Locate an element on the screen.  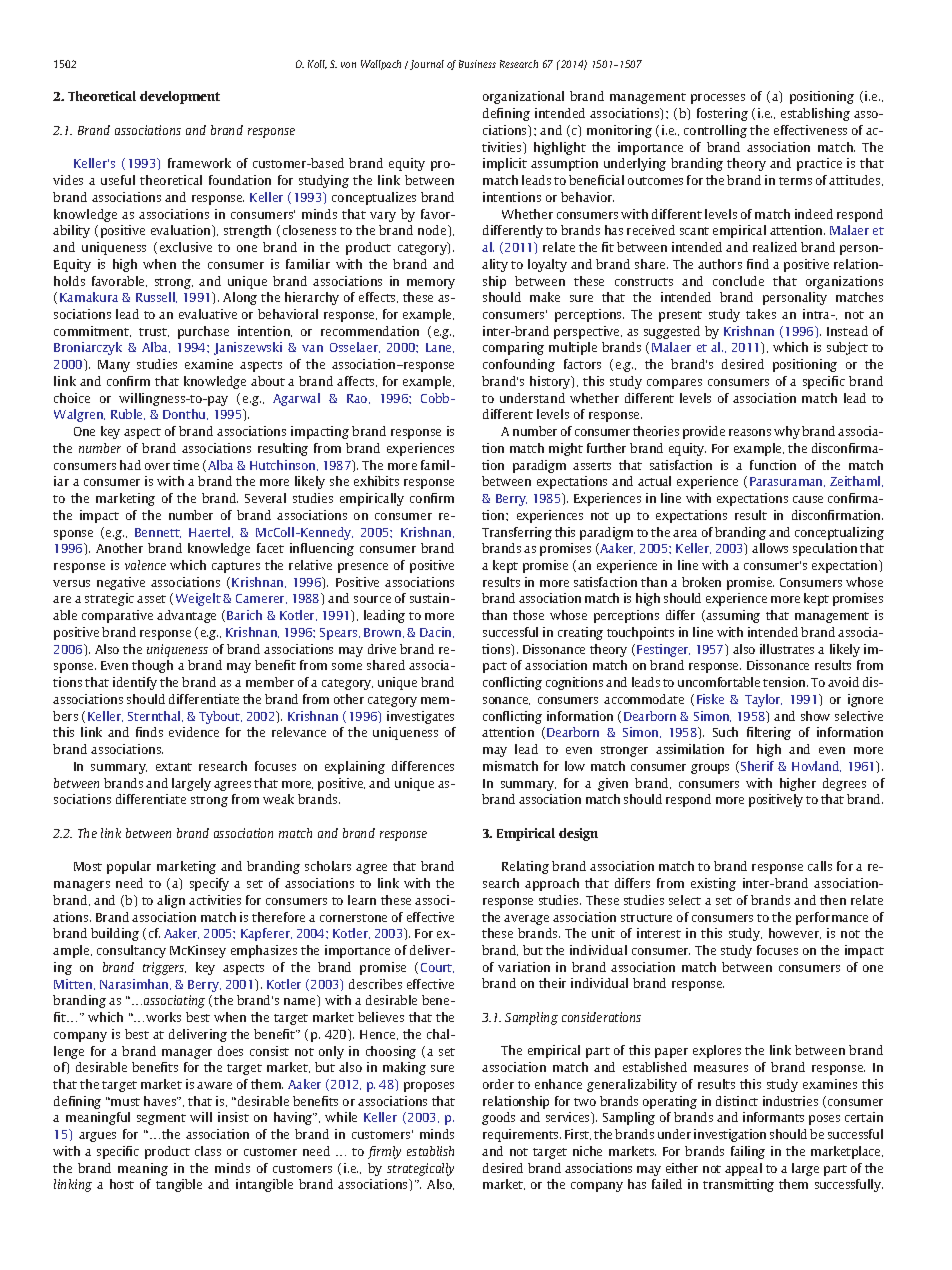
Relating is located at coordinates (525, 867).
